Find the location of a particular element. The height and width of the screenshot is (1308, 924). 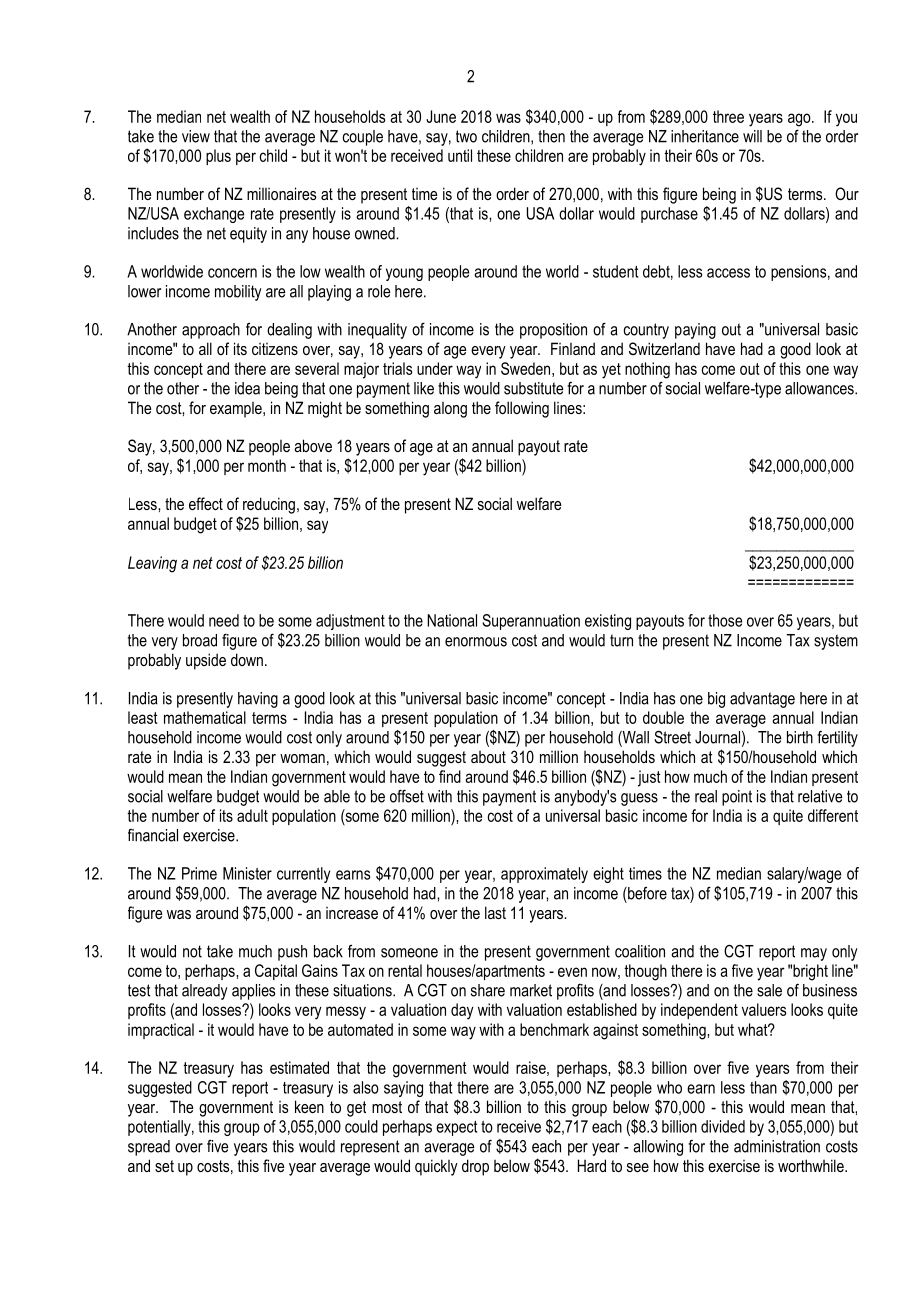

enormous is located at coordinates (476, 642).
